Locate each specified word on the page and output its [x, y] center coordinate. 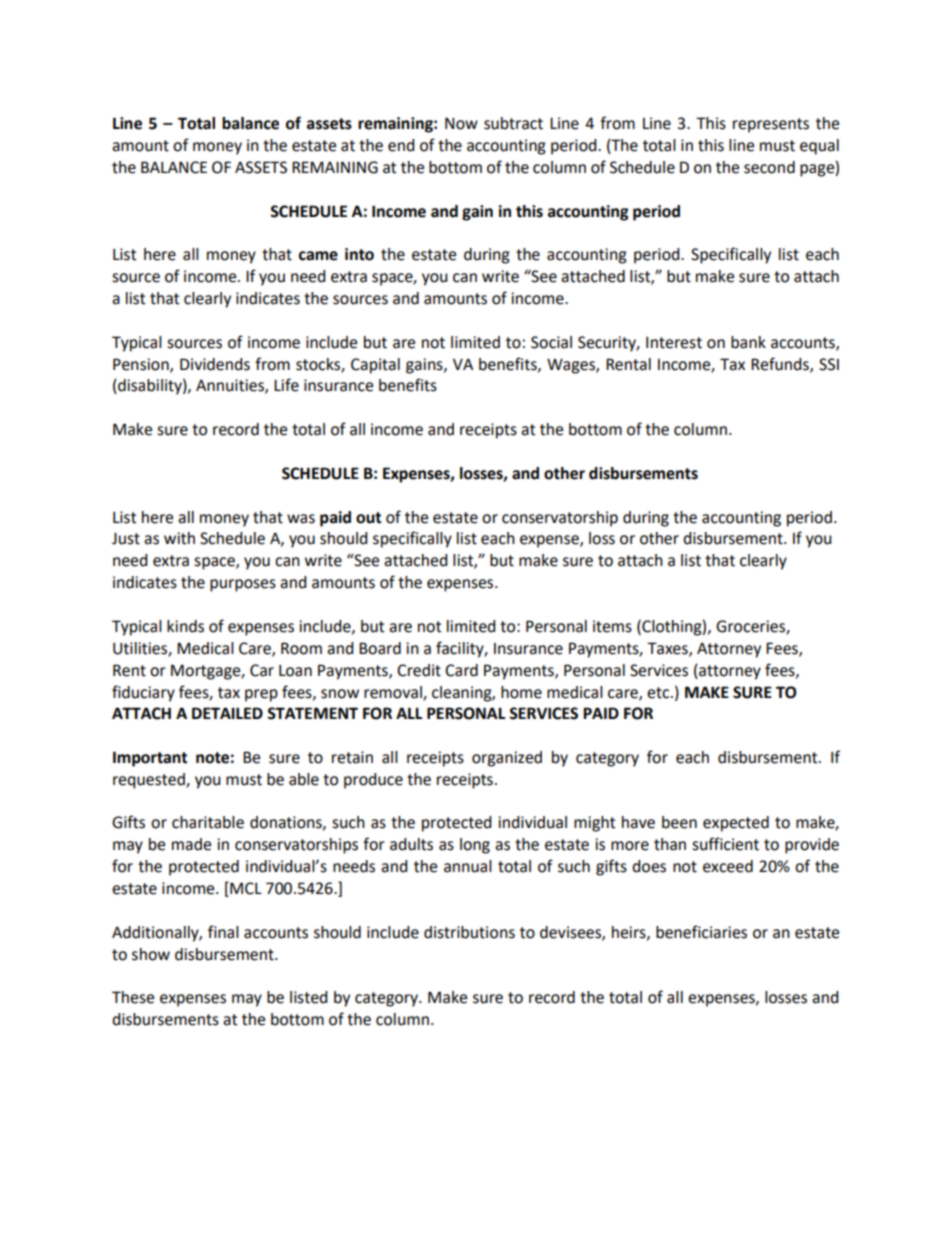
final [223, 932]
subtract [513, 123]
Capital [375, 366]
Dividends [215, 364]
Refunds [781, 364]
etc [659, 693]
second [769, 167]
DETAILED [227, 713]
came [318, 256]
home [521, 692]
